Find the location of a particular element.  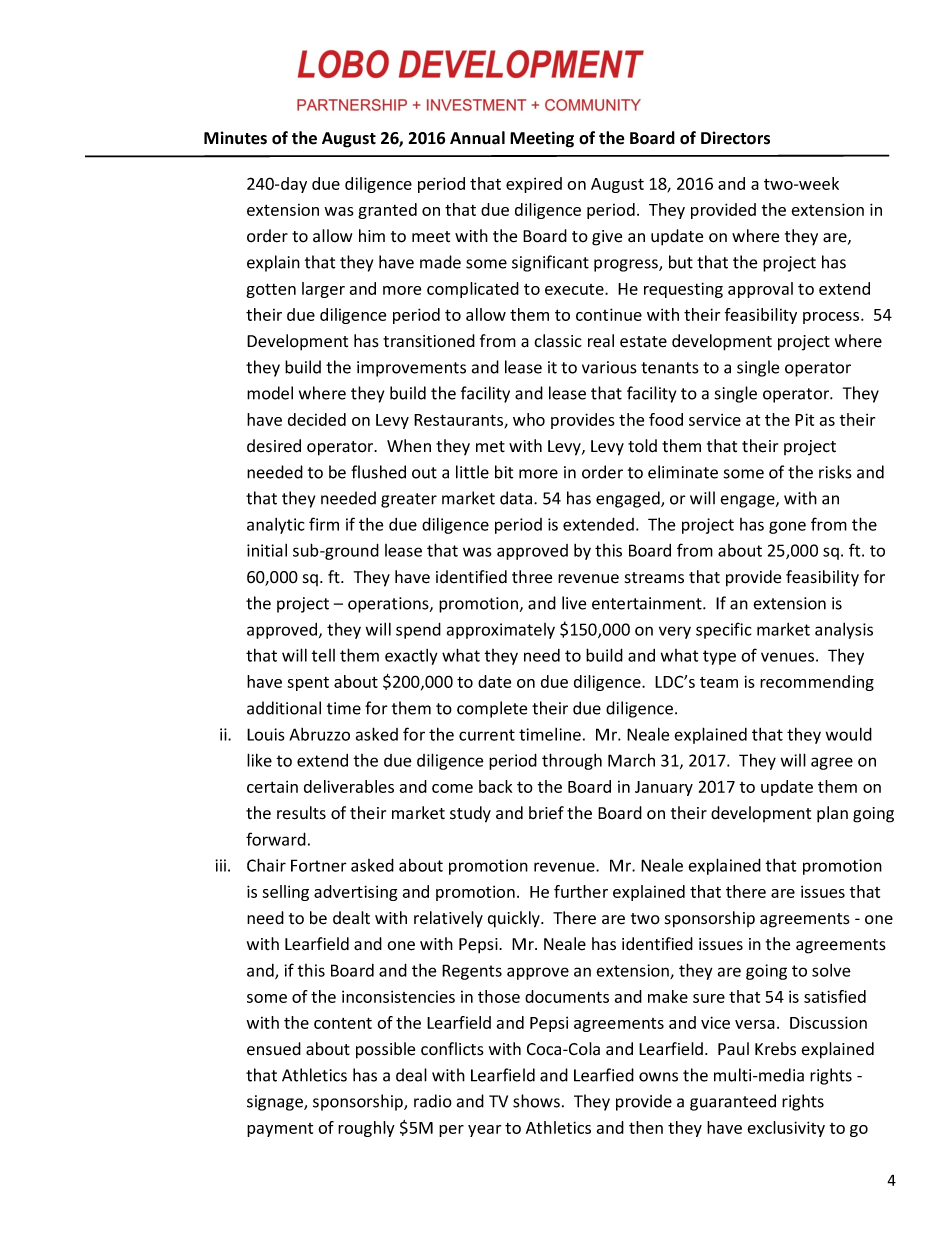

exclusivity is located at coordinates (786, 1129).
